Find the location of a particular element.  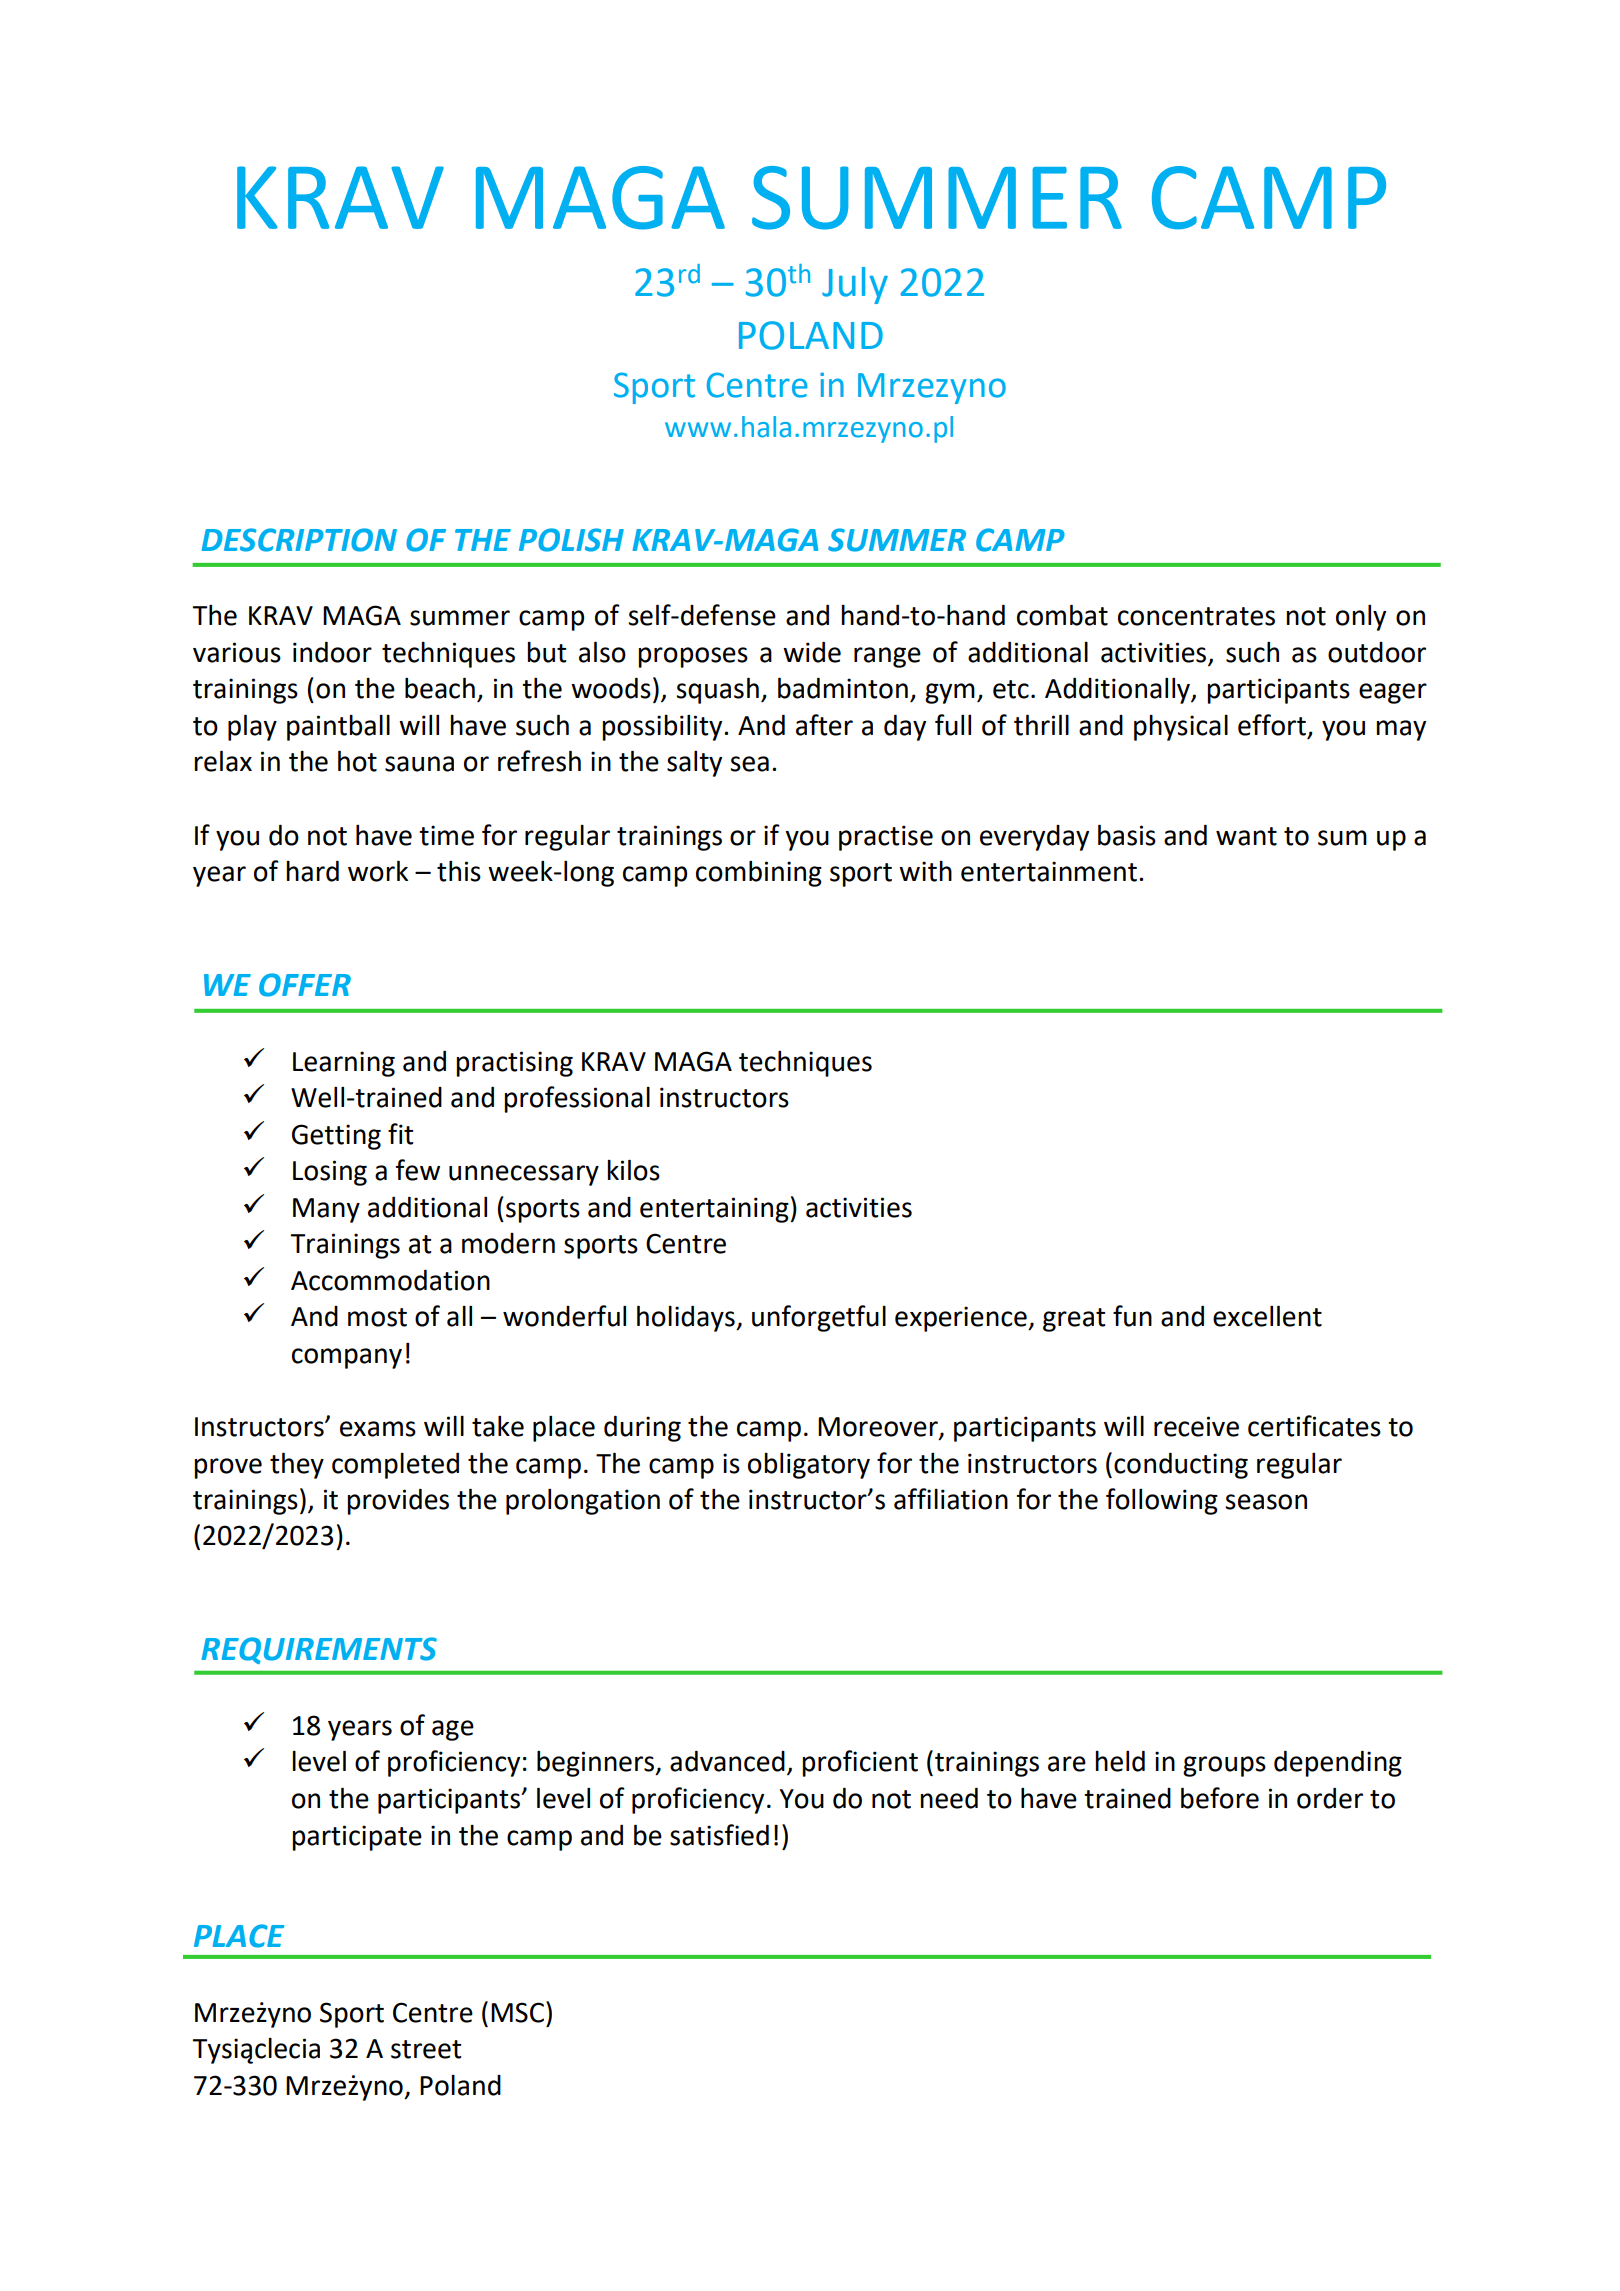

obligatory is located at coordinates (809, 1466).
